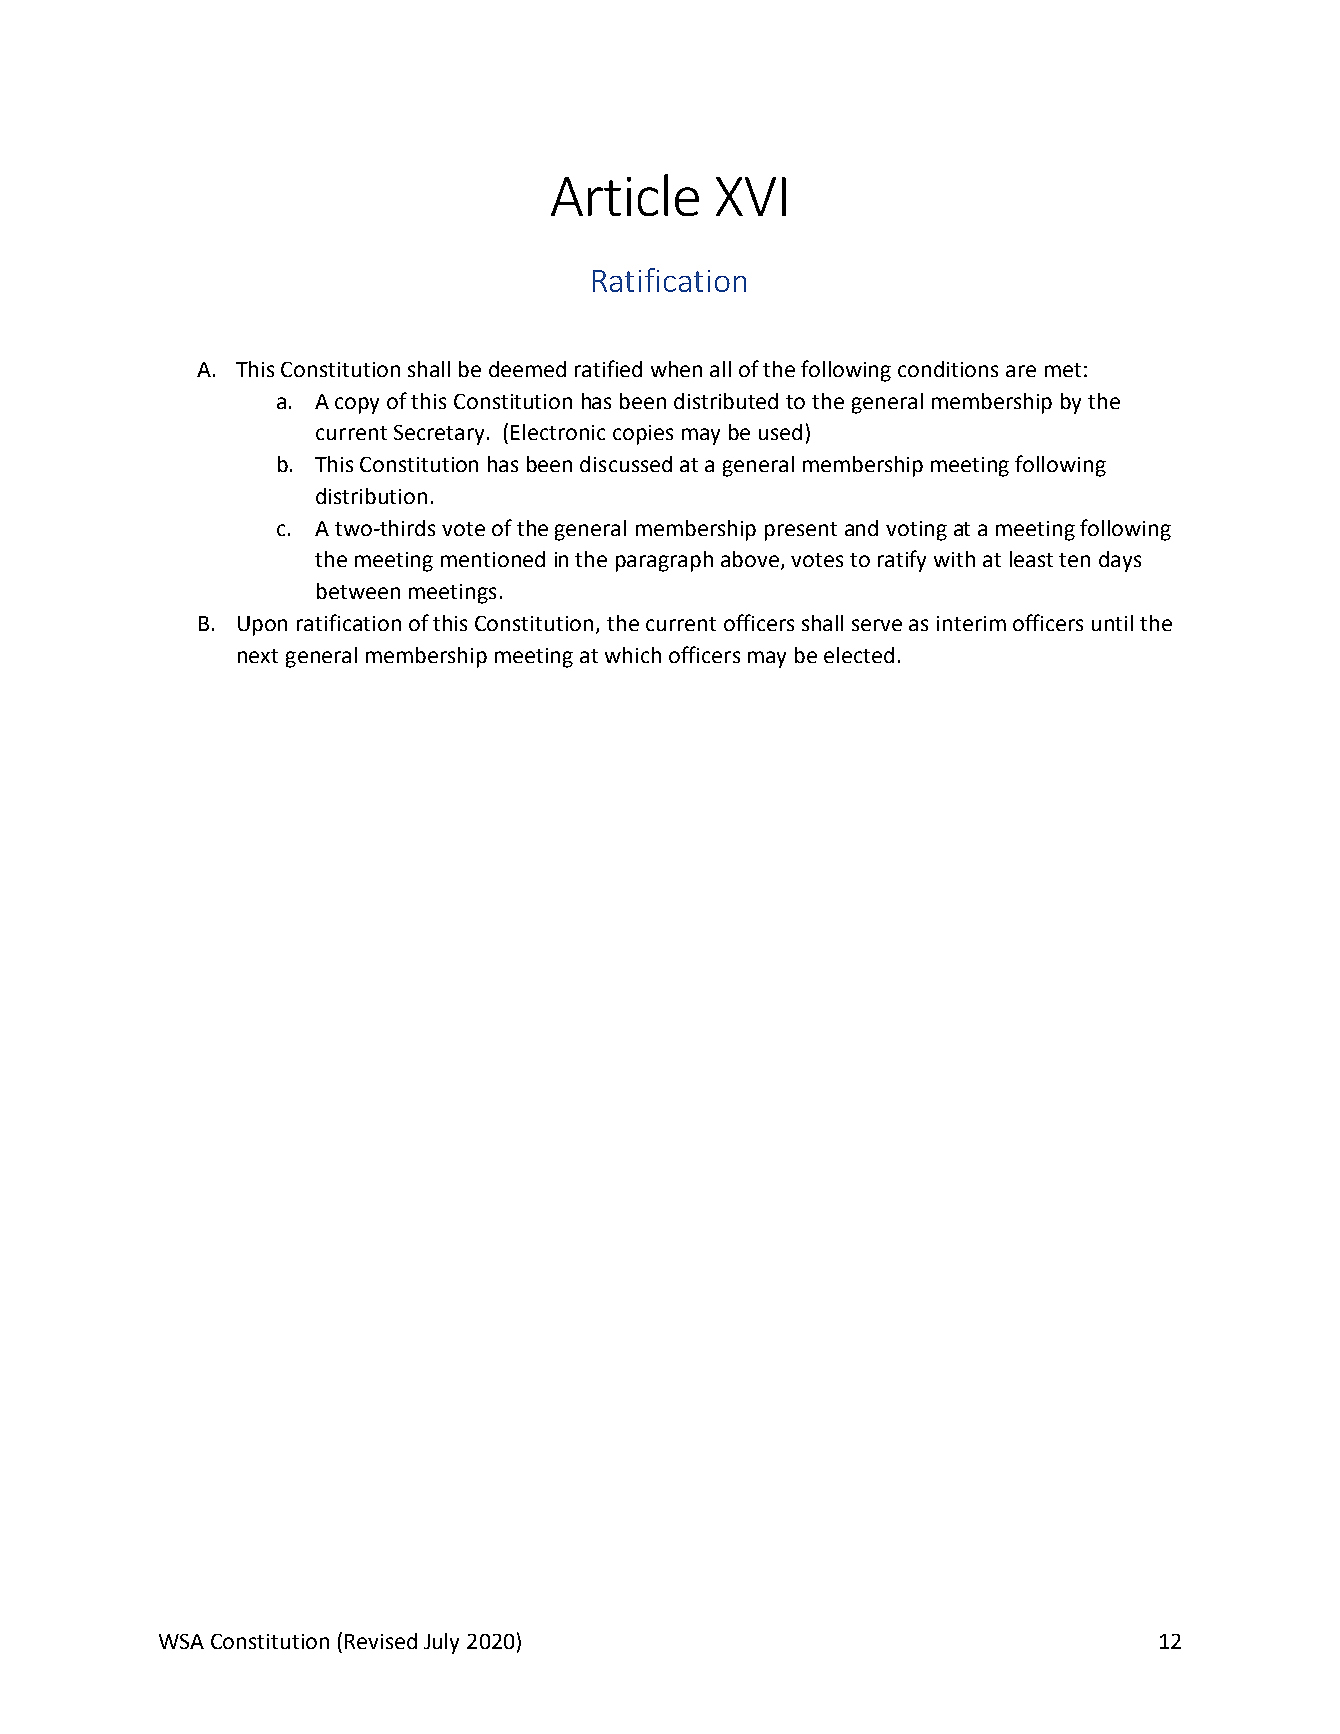 This screenshot has width=1340, height=1734. What do you see at coordinates (633, 655) in the screenshot?
I see `which` at bounding box center [633, 655].
